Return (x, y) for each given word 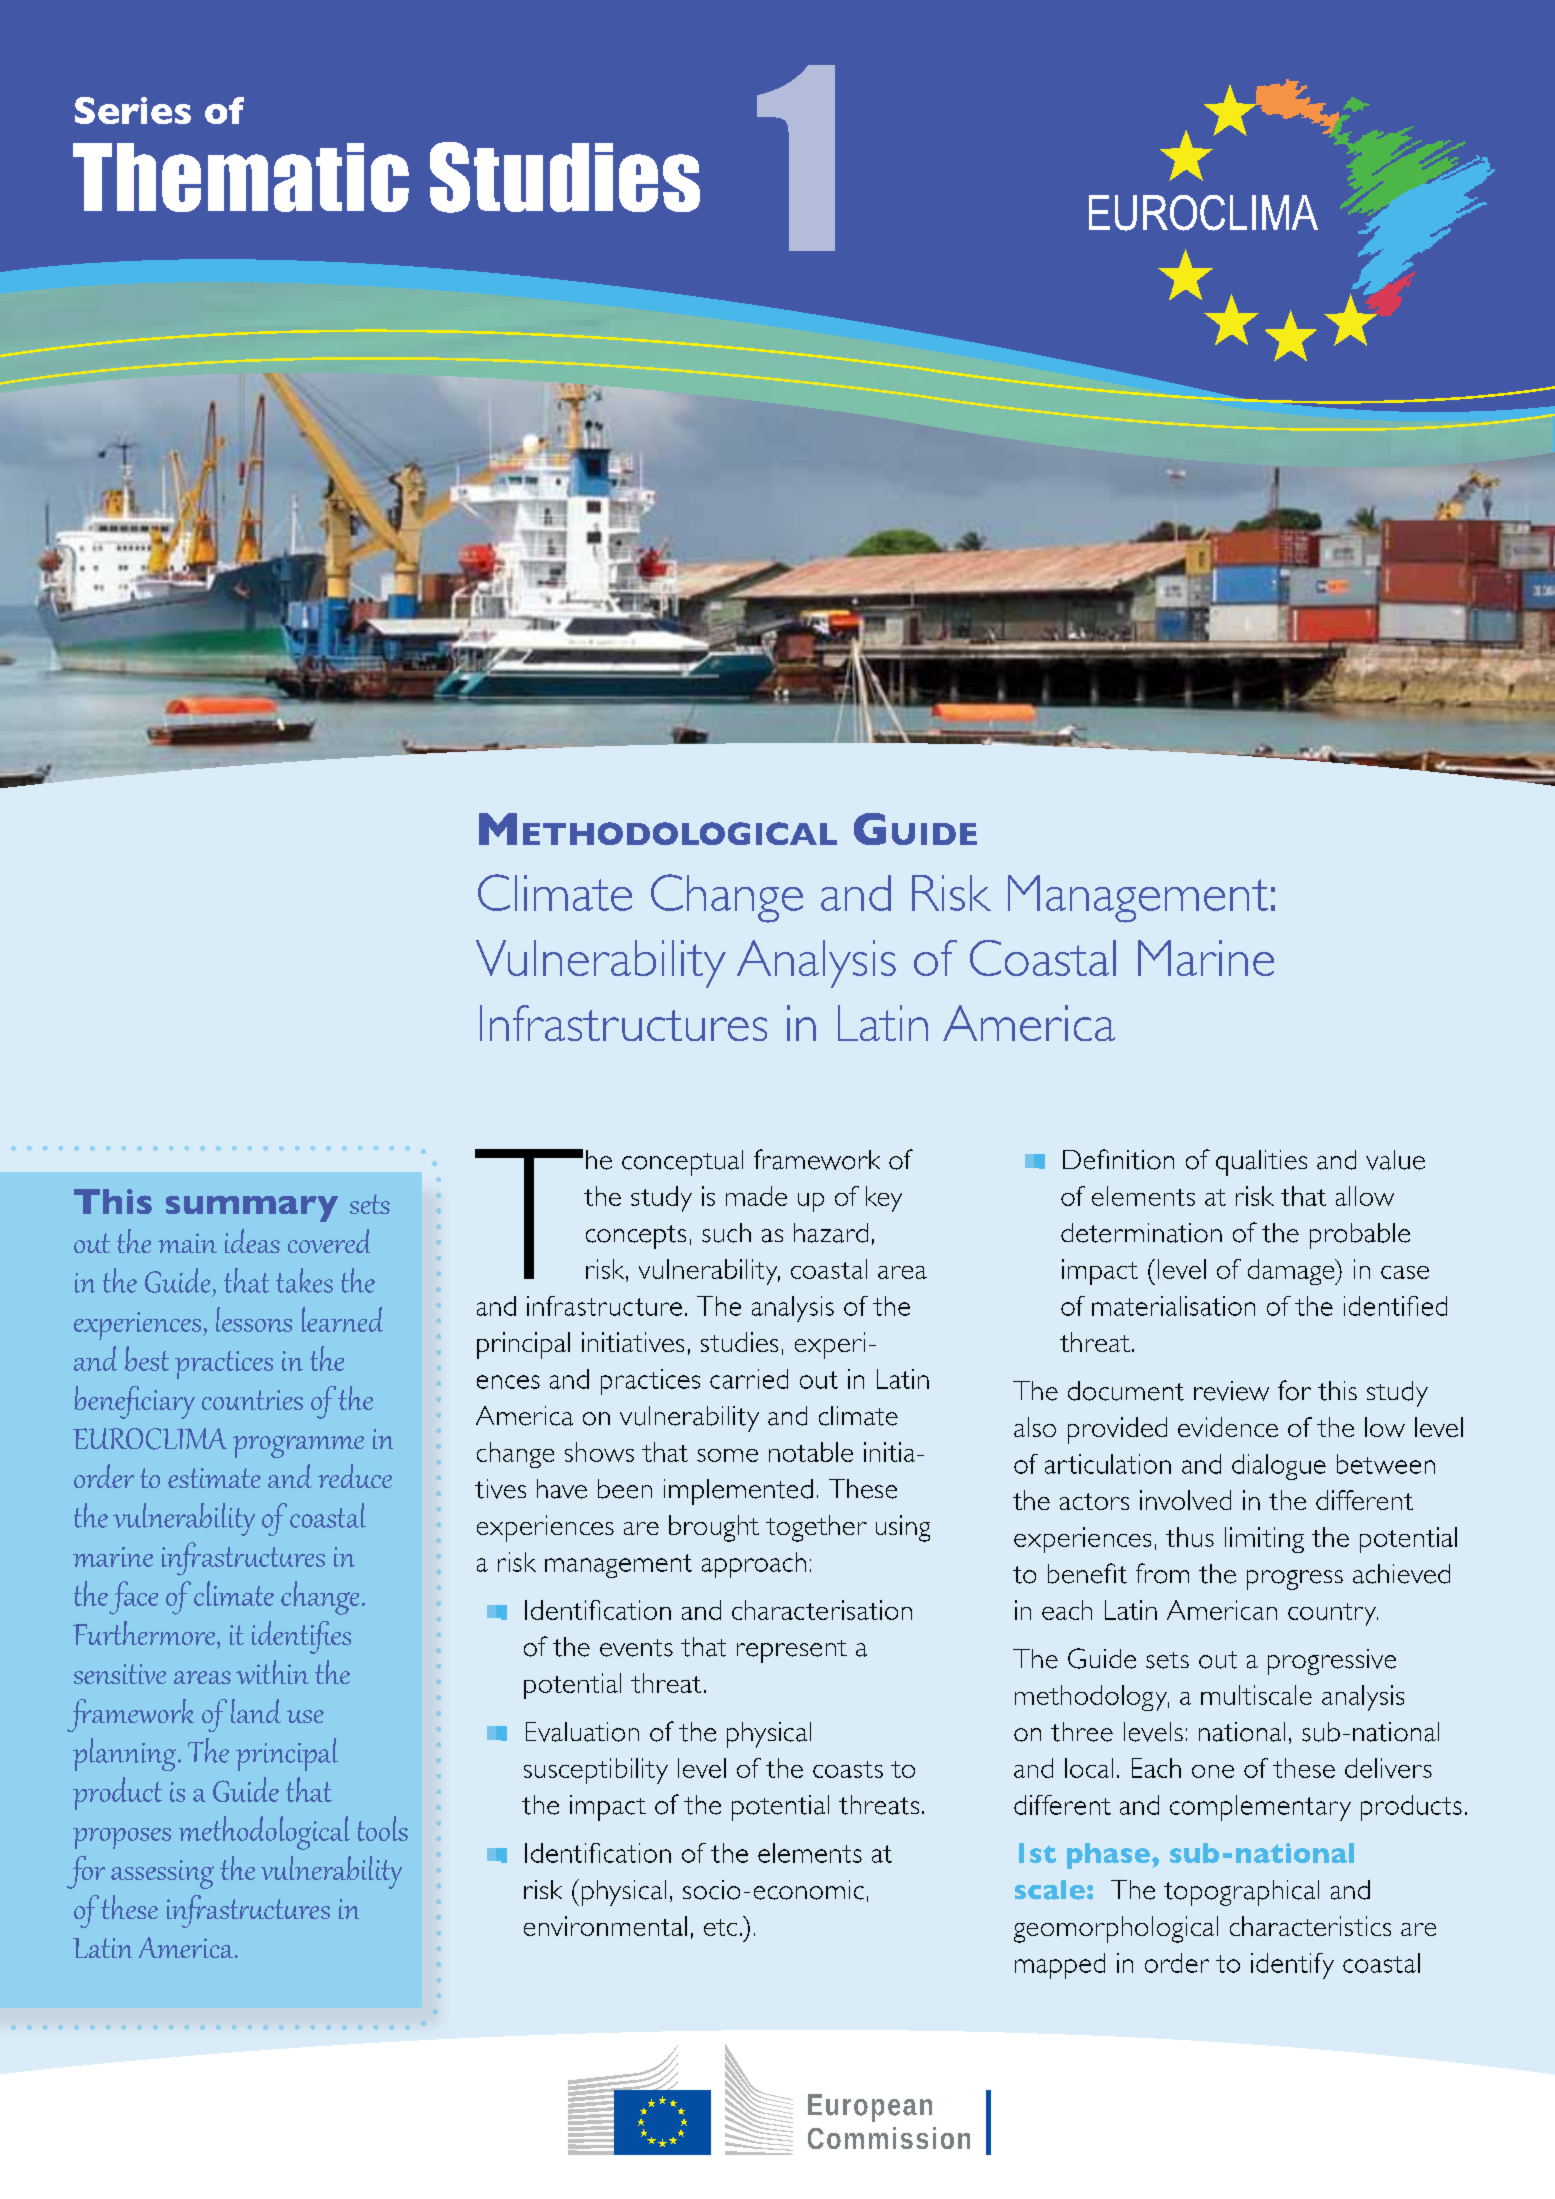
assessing (162, 1874)
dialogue (1279, 1467)
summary (252, 1208)
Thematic (241, 177)
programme (298, 1446)
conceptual (682, 1163)
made (756, 1196)
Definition (1118, 1159)
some (727, 1455)
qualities (1261, 1163)
